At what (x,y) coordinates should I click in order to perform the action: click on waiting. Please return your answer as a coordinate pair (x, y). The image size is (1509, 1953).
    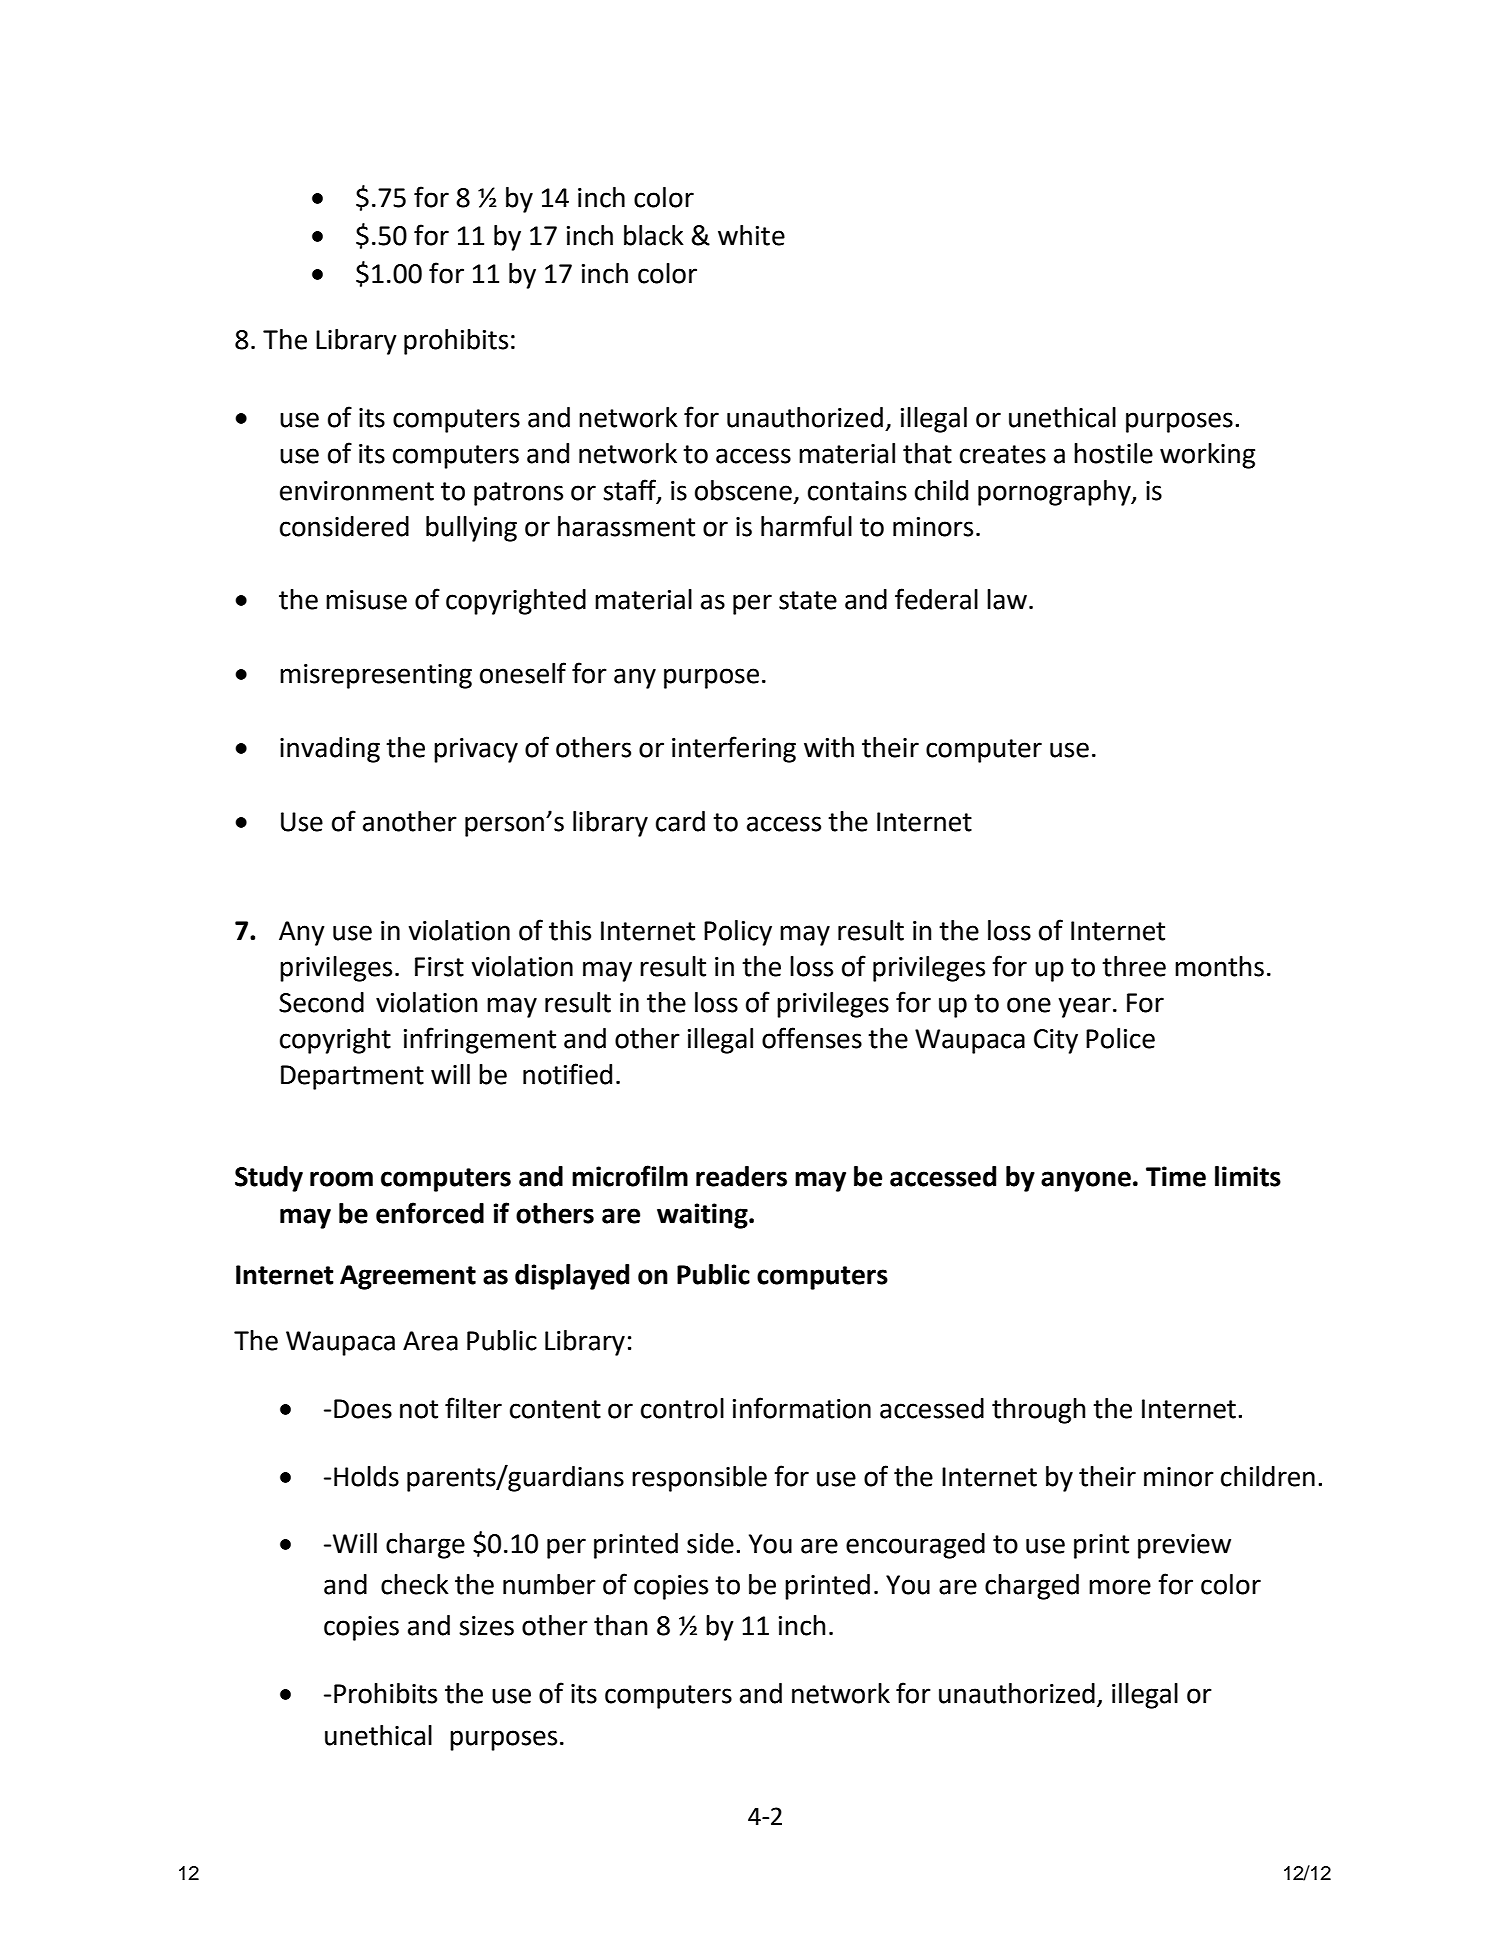
    Looking at the image, I should click on (703, 1216).
